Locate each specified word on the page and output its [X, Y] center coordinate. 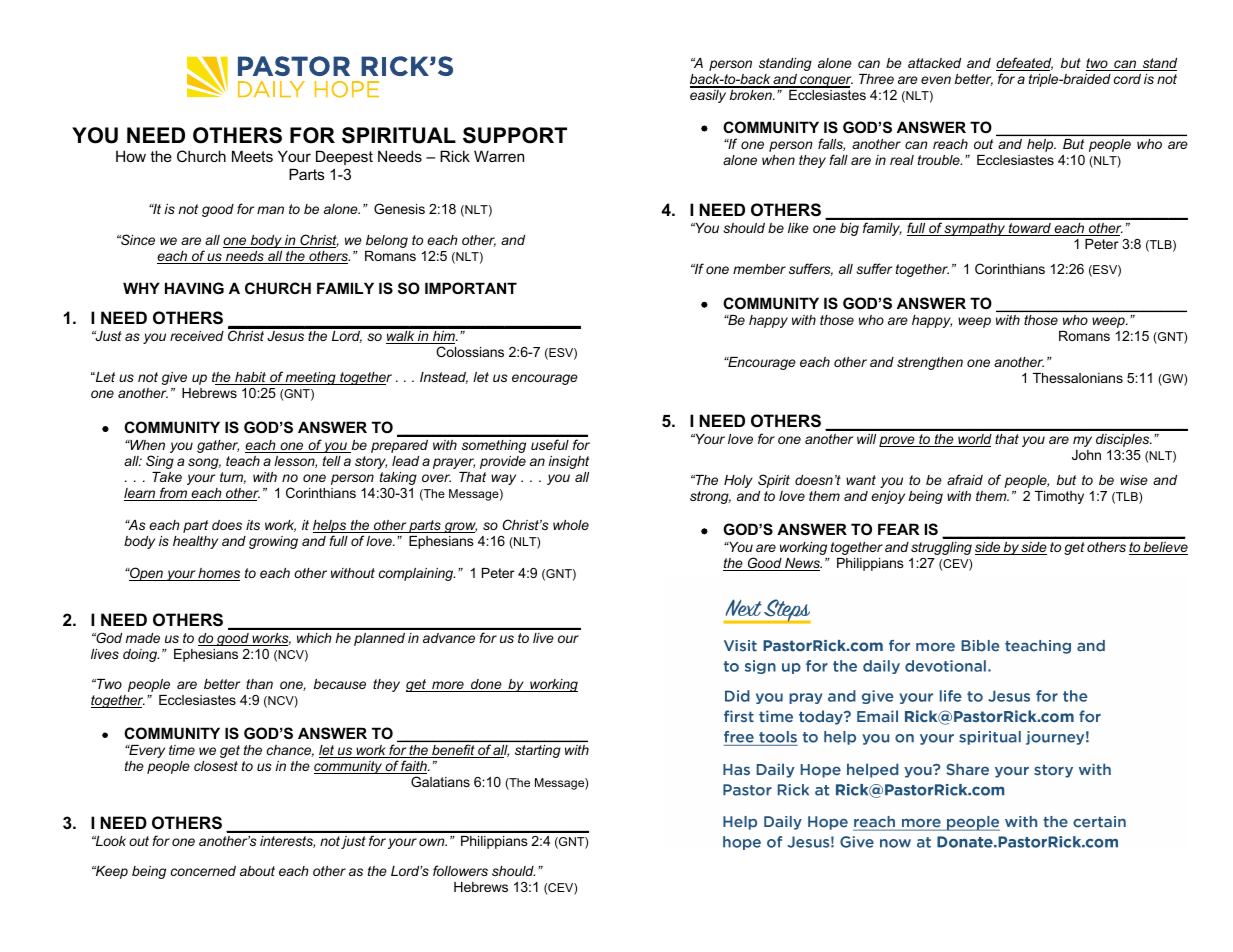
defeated [1024, 64]
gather [218, 446]
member [759, 269]
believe [1165, 548]
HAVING [194, 288]
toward [1030, 229]
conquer [825, 82]
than [259, 684]
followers [460, 870]
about [257, 871]
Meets [252, 156]
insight [568, 462]
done [486, 685]
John [1086, 455]
